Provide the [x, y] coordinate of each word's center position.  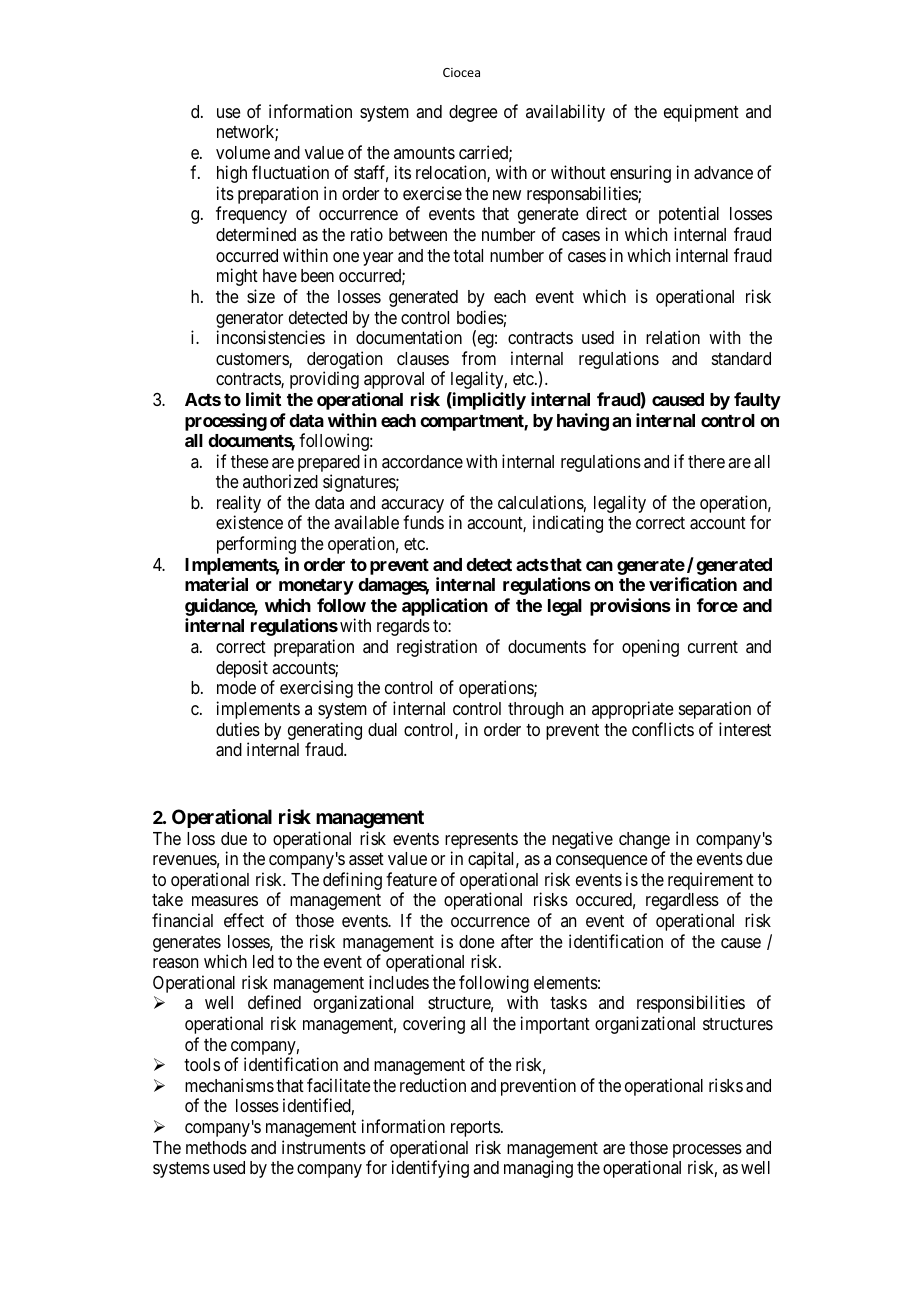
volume [243, 152]
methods [216, 1147]
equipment [701, 113]
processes [707, 1151]
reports [475, 1129]
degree [473, 113]
